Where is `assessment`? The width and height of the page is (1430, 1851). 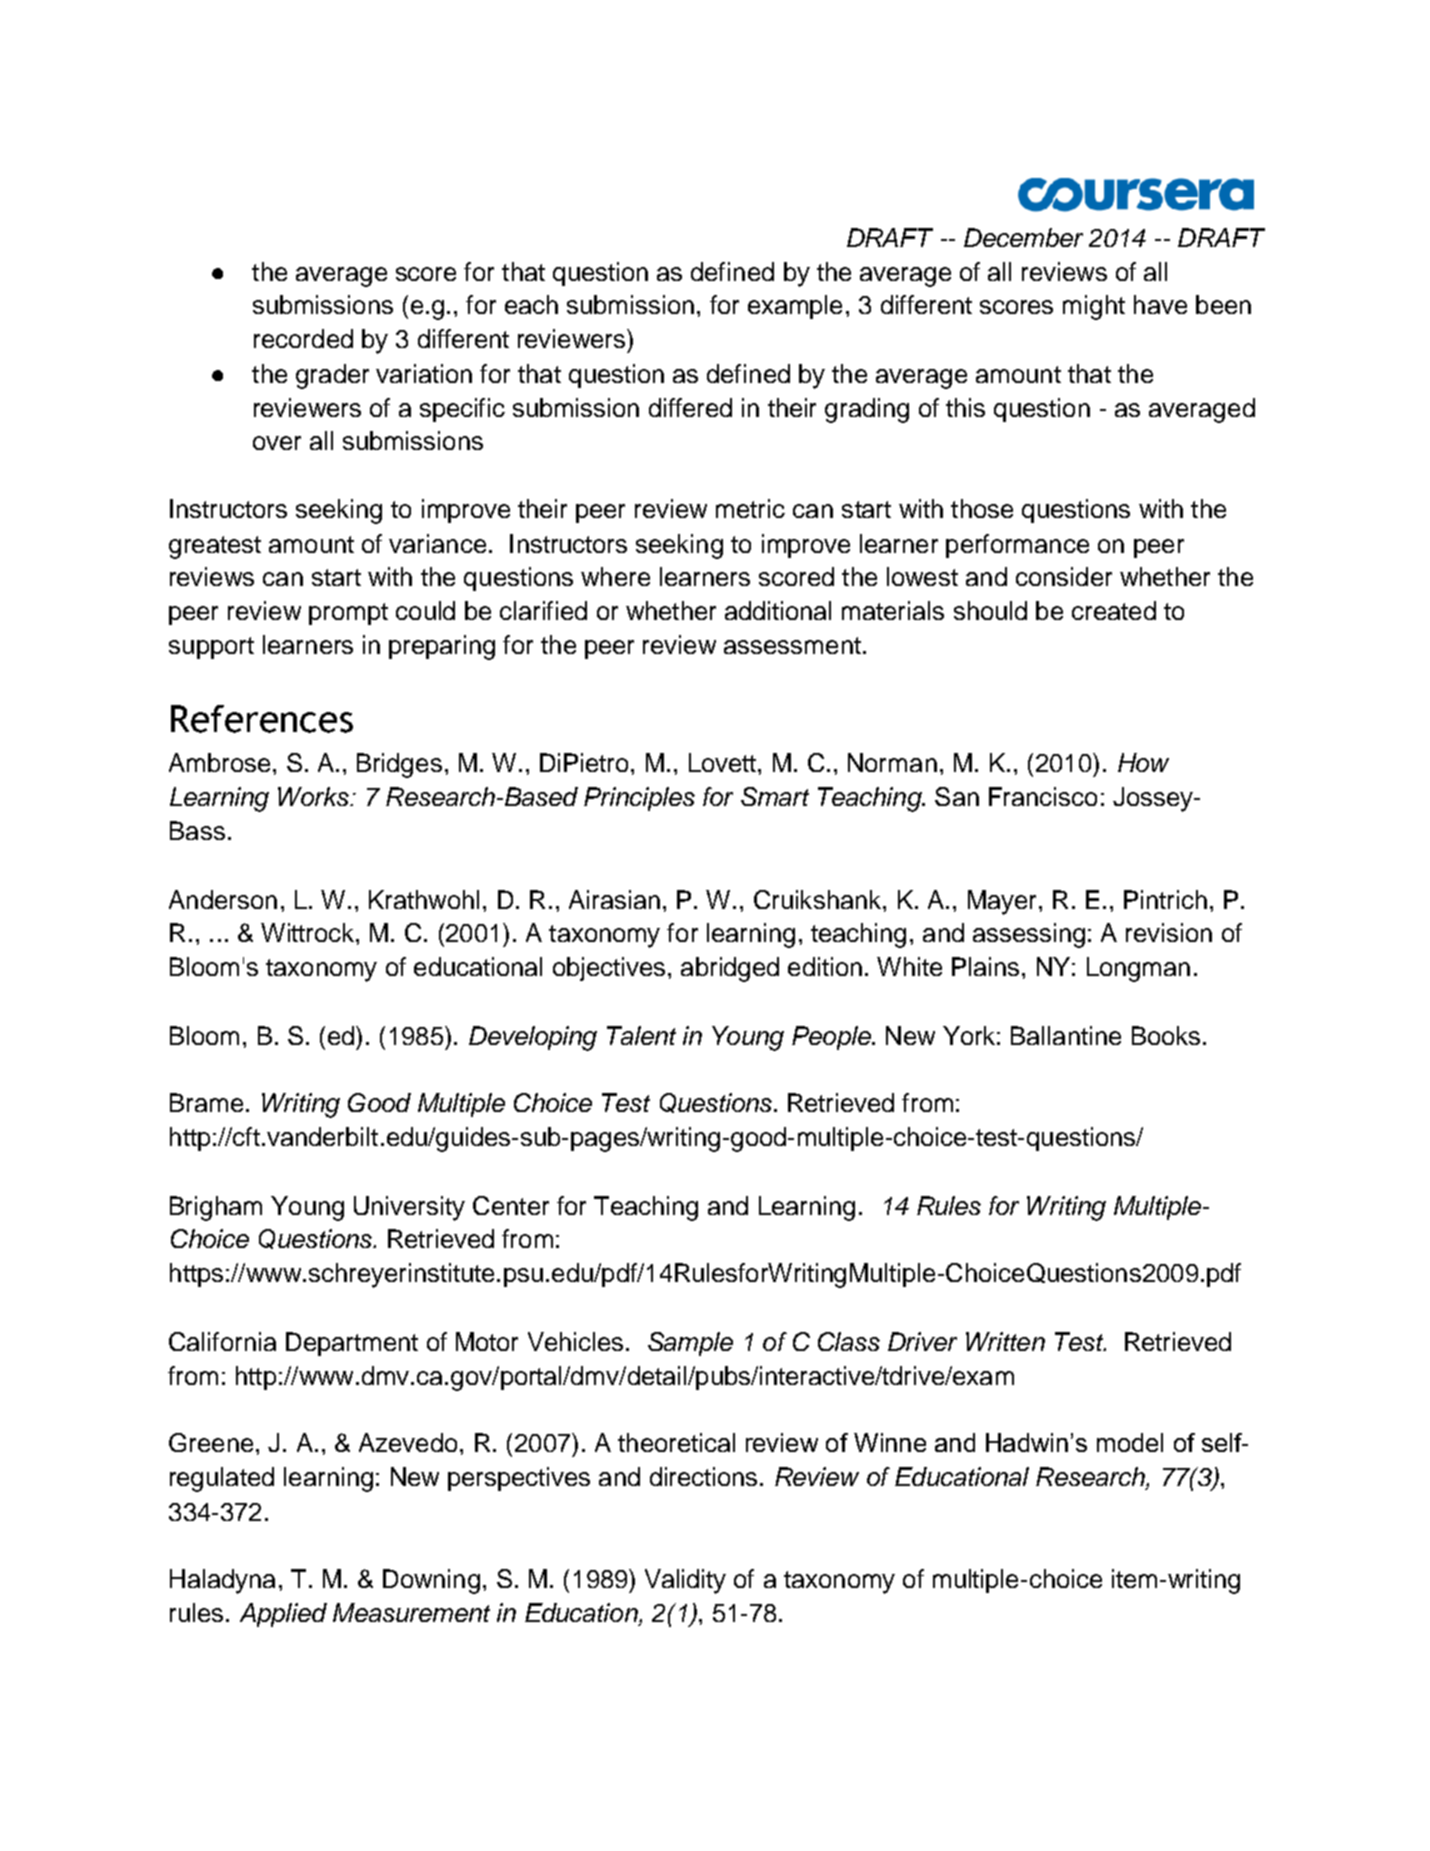
assessment is located at coordinates (792, 645).
